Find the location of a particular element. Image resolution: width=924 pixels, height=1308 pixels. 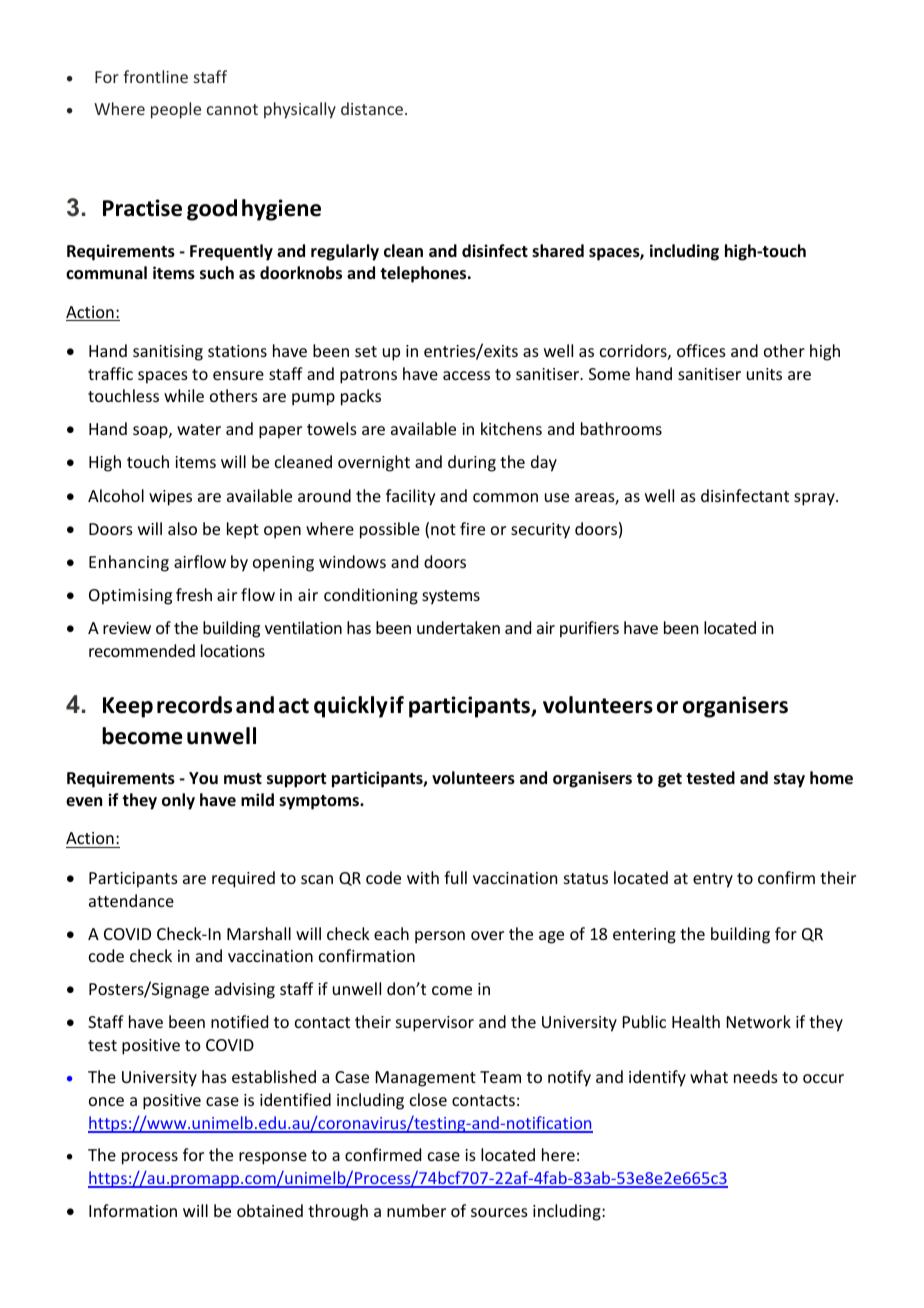

person is located at coordinates (440, 937).
